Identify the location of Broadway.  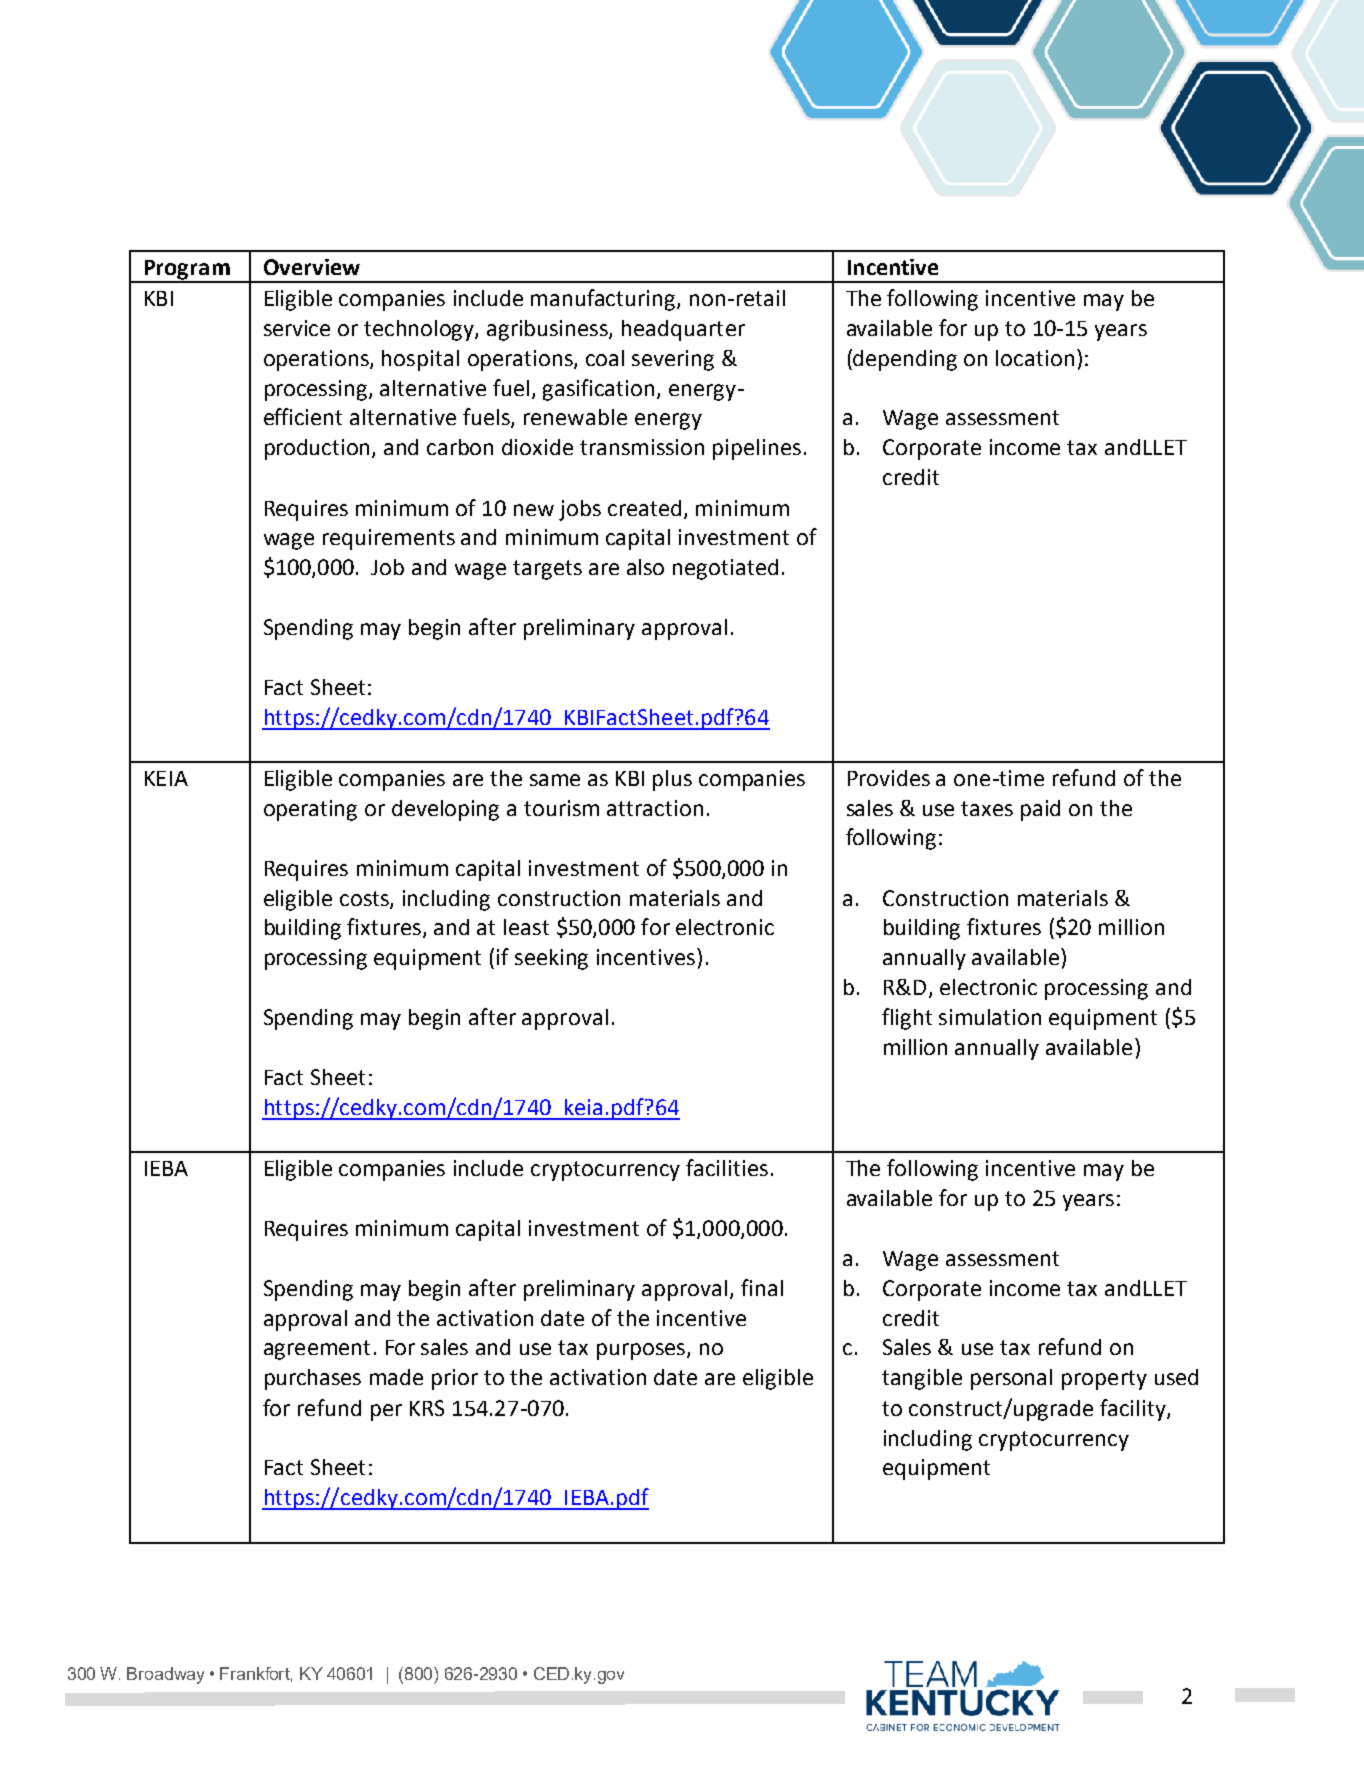
(165, 1675).
